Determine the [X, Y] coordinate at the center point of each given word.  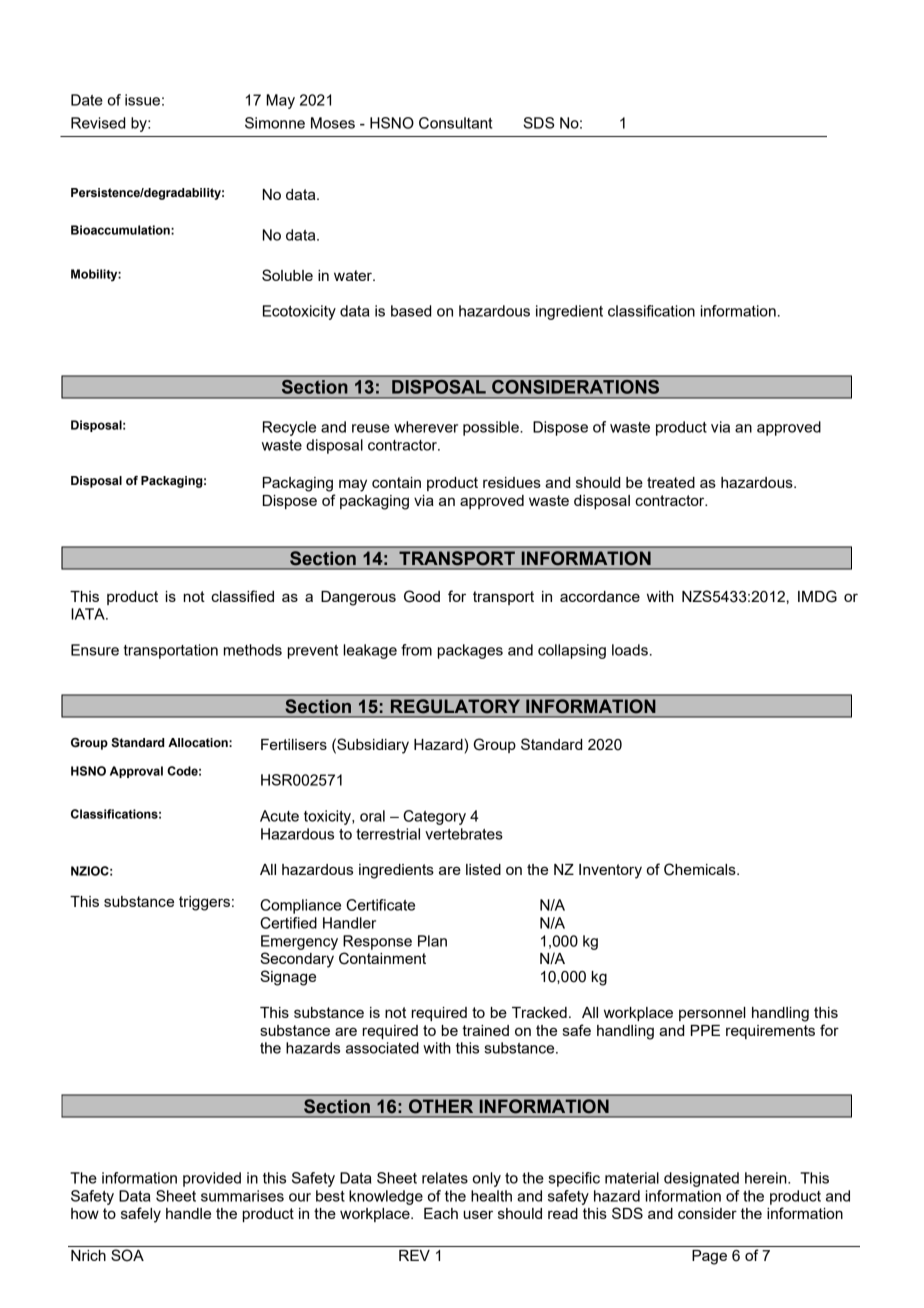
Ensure [95, 650]
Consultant [455, 123]
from [416, 650]
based [411, 311]
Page [709, 1257]
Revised [98, 123]
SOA [127, 1255]
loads [630, 650]
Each [441, 1213]
